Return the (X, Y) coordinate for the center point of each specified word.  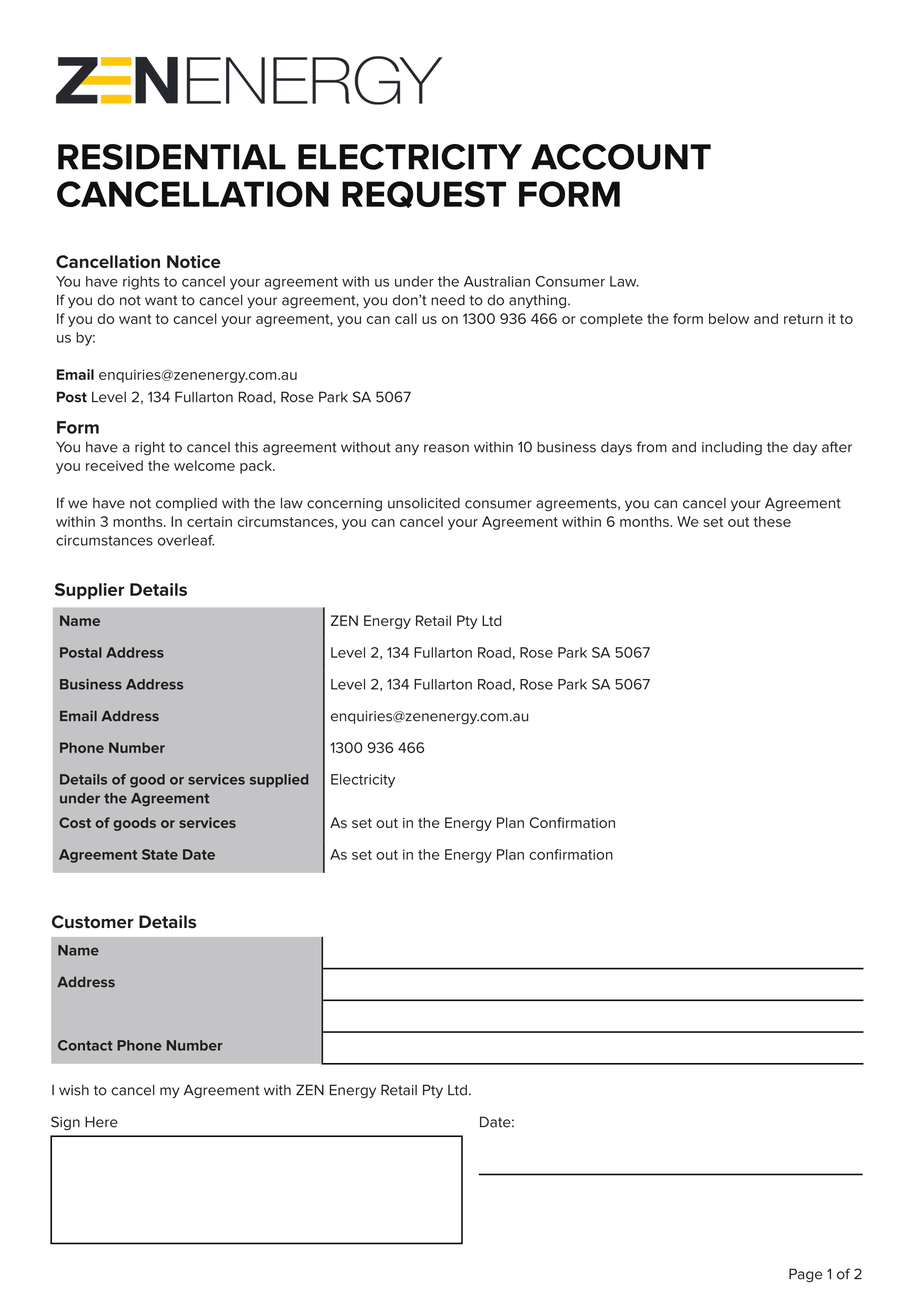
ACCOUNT (621, 157)
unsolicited (424, 503)
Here (101, 1122)
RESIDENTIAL (172, 157)
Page (805, 1275)
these (772, 521)
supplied (279, 781)
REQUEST (424, 194)
